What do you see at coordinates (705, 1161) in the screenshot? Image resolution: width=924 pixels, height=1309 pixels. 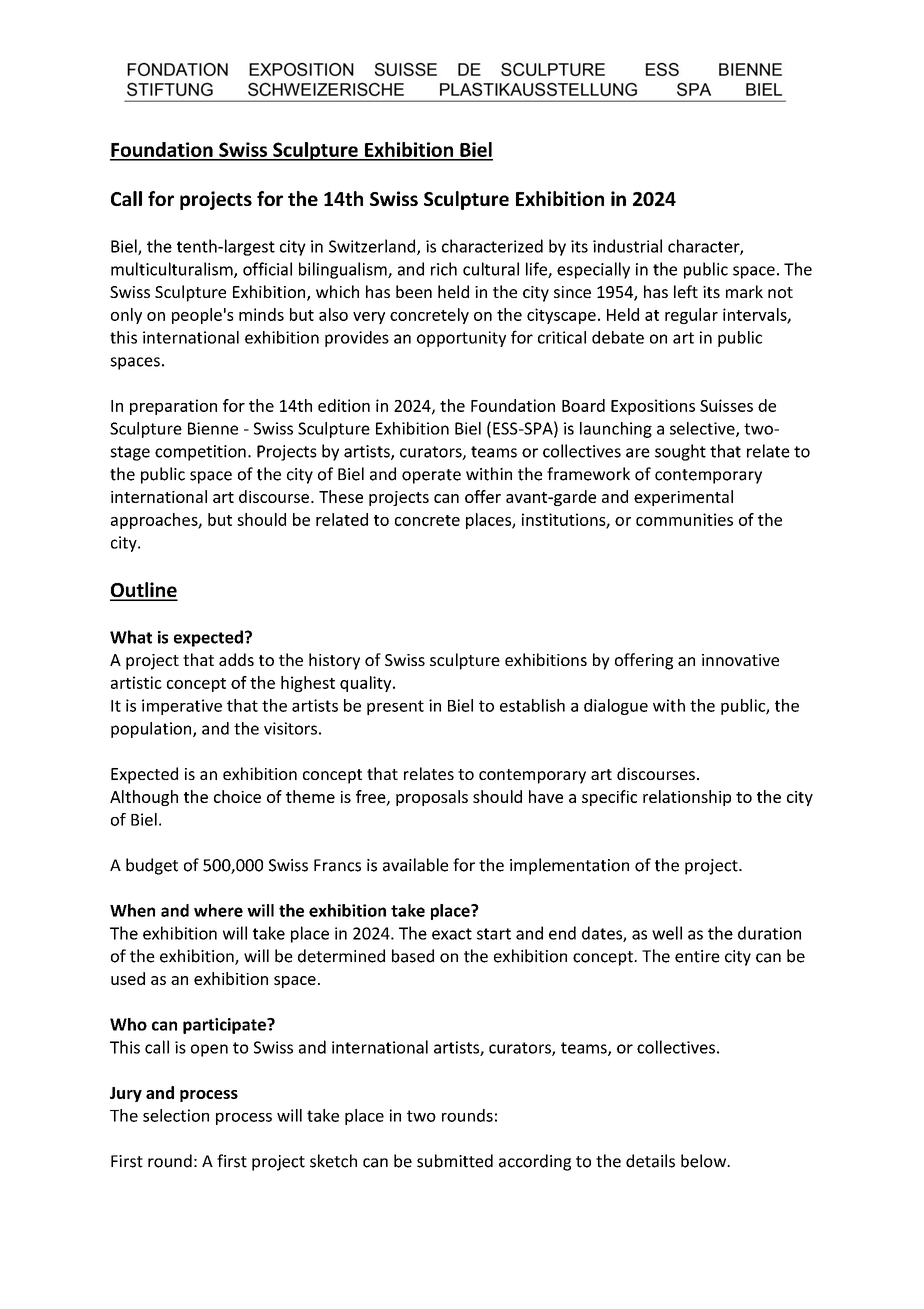 I see `below` at bounding box center [705, 1161].
